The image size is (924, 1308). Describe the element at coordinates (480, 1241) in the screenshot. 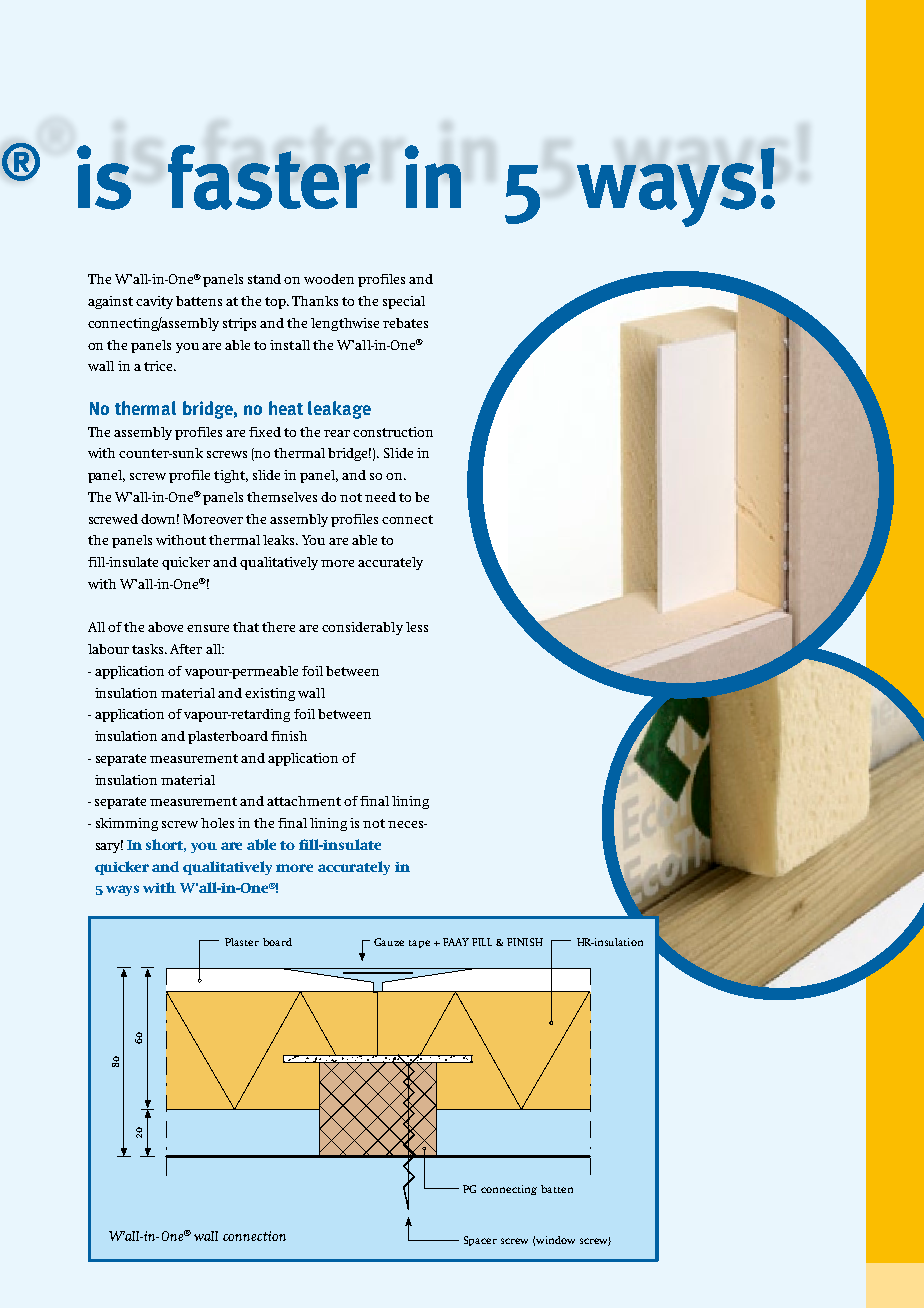

I see `Spacer` at that location.
